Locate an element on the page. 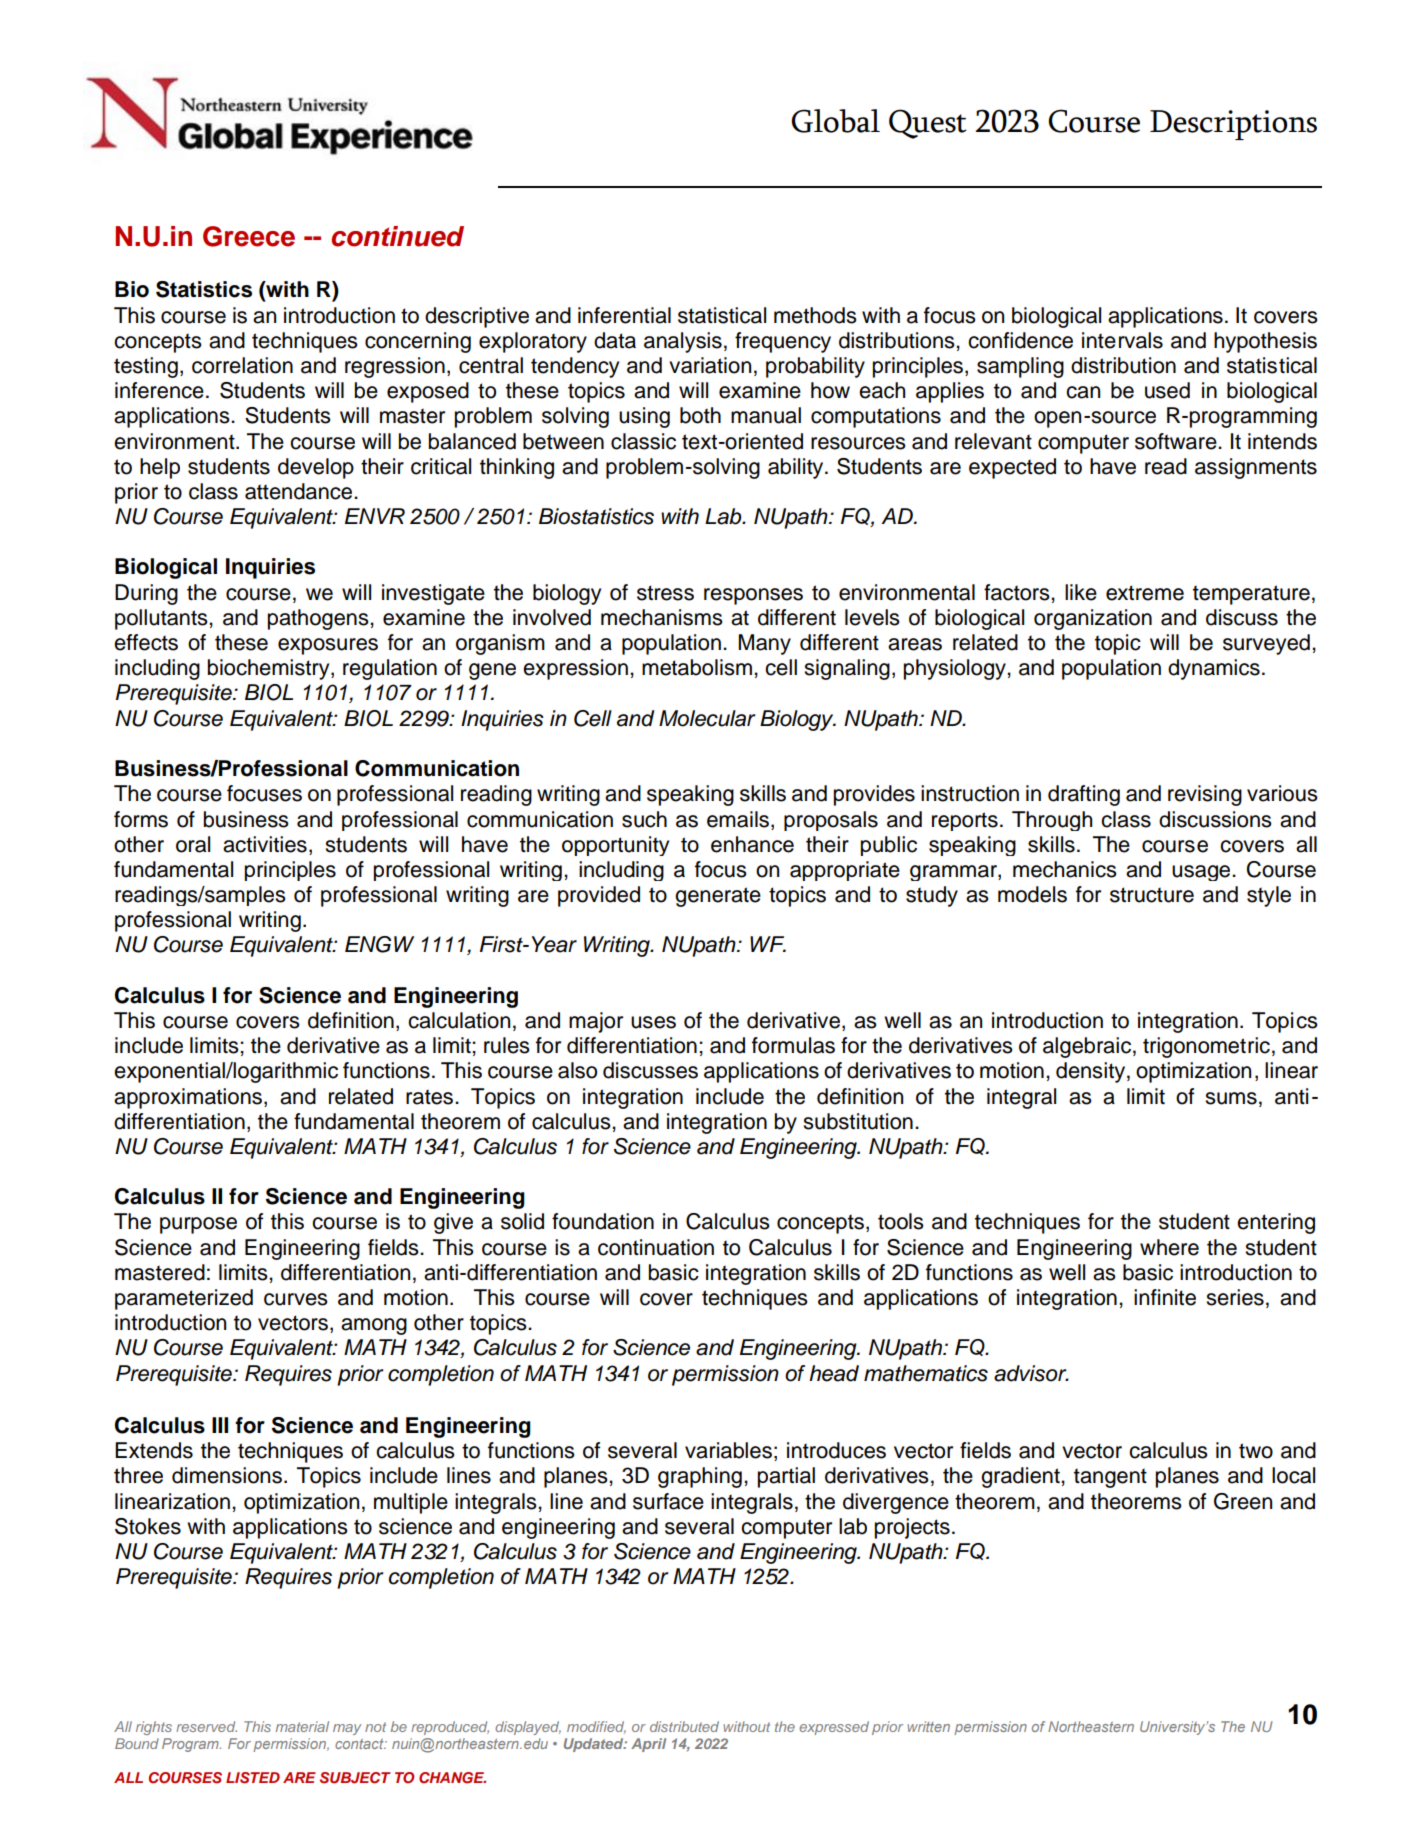  biochemistry is located at coordinates (270, 669).
